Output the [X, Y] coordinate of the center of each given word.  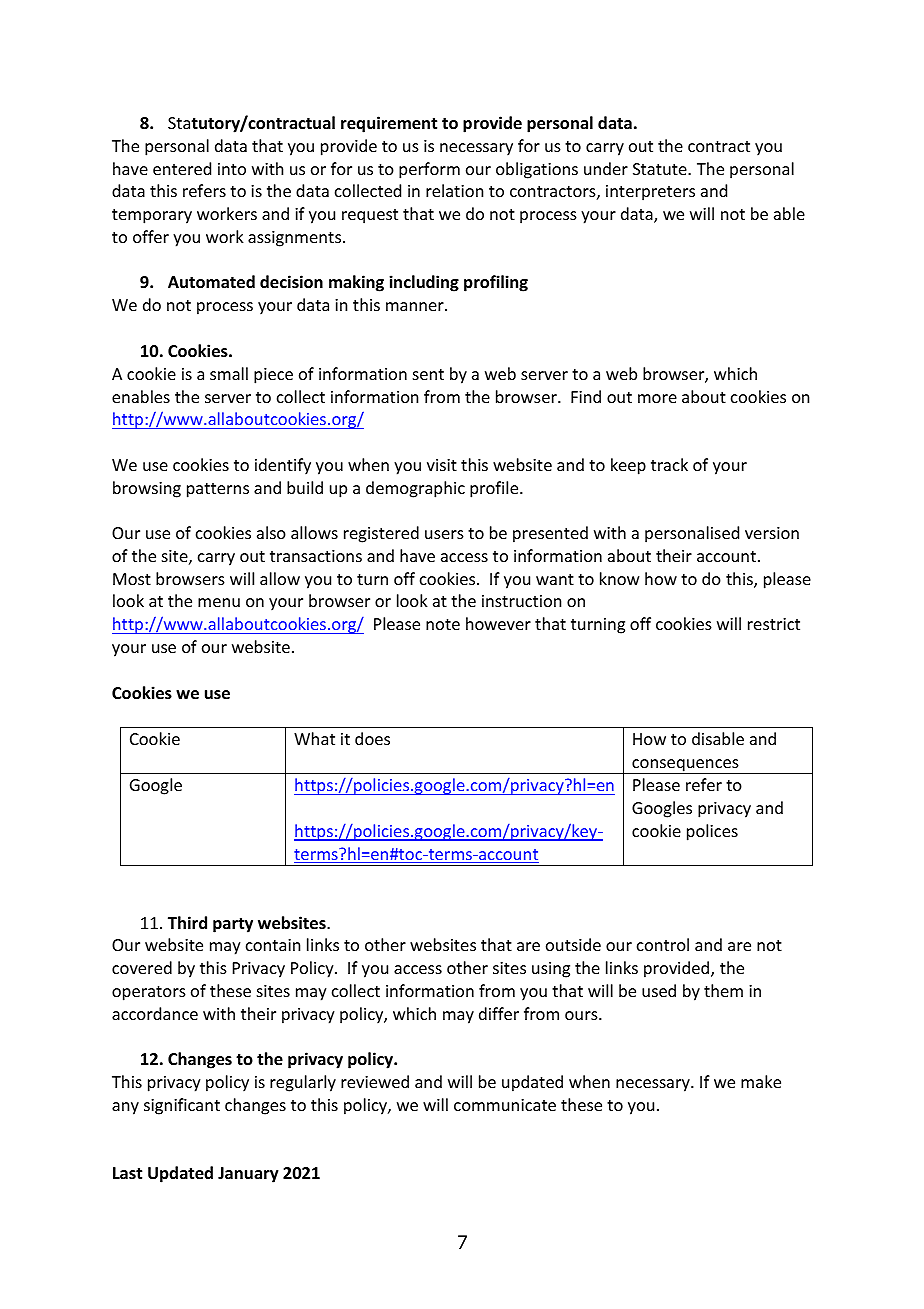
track [669, 464]
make [761, 1081]
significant [182, 1106]
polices [712, 832]
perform [429, 170]
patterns [218, 490]
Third [187, 922]
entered [182, 168]
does [372, 738]
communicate [505, 1105]
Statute [661, 169]
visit [442, 465]
